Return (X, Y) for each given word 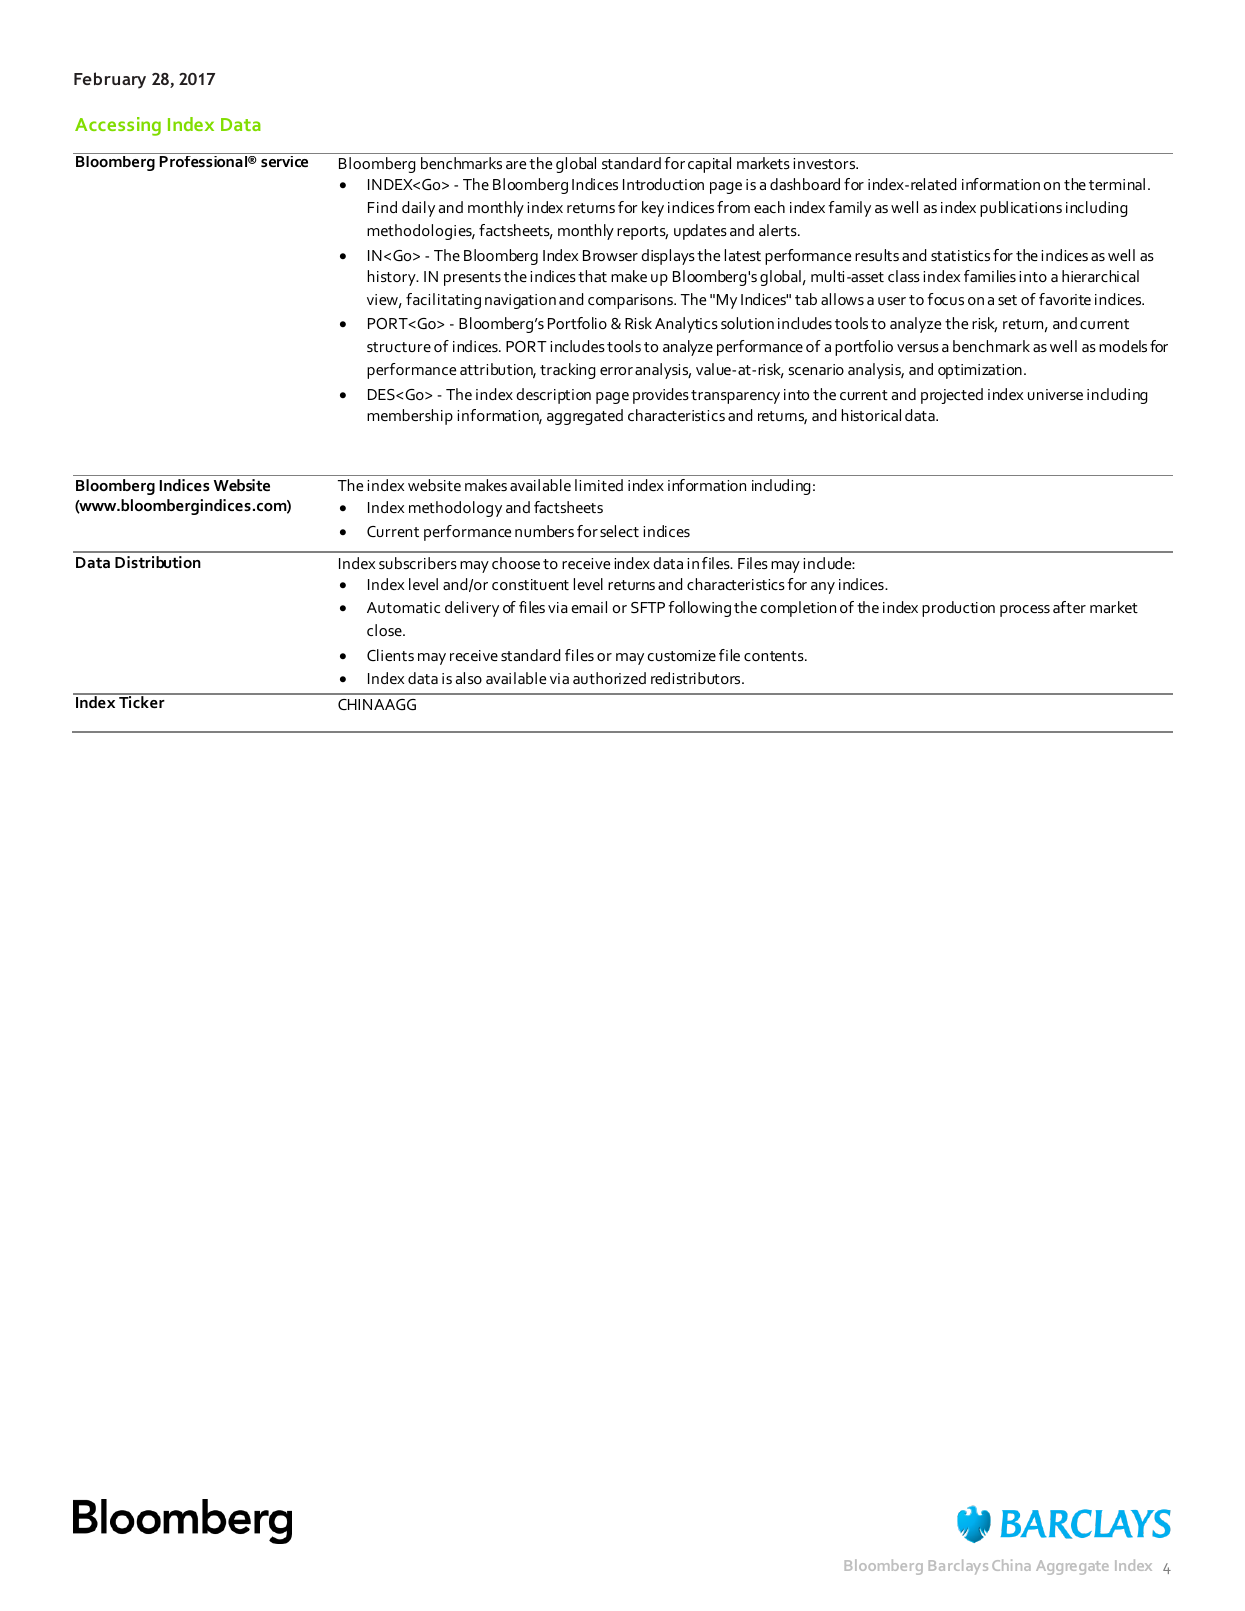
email (589, 607)
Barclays (958, 1567)
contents (775, 656)
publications (1021, 209)
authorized (609, 678)
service (284, 161)
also (469, 678)
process (1025, 611)
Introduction (663, 184)
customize (681, 655)
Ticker (142, 701)
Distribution (158, 562)
